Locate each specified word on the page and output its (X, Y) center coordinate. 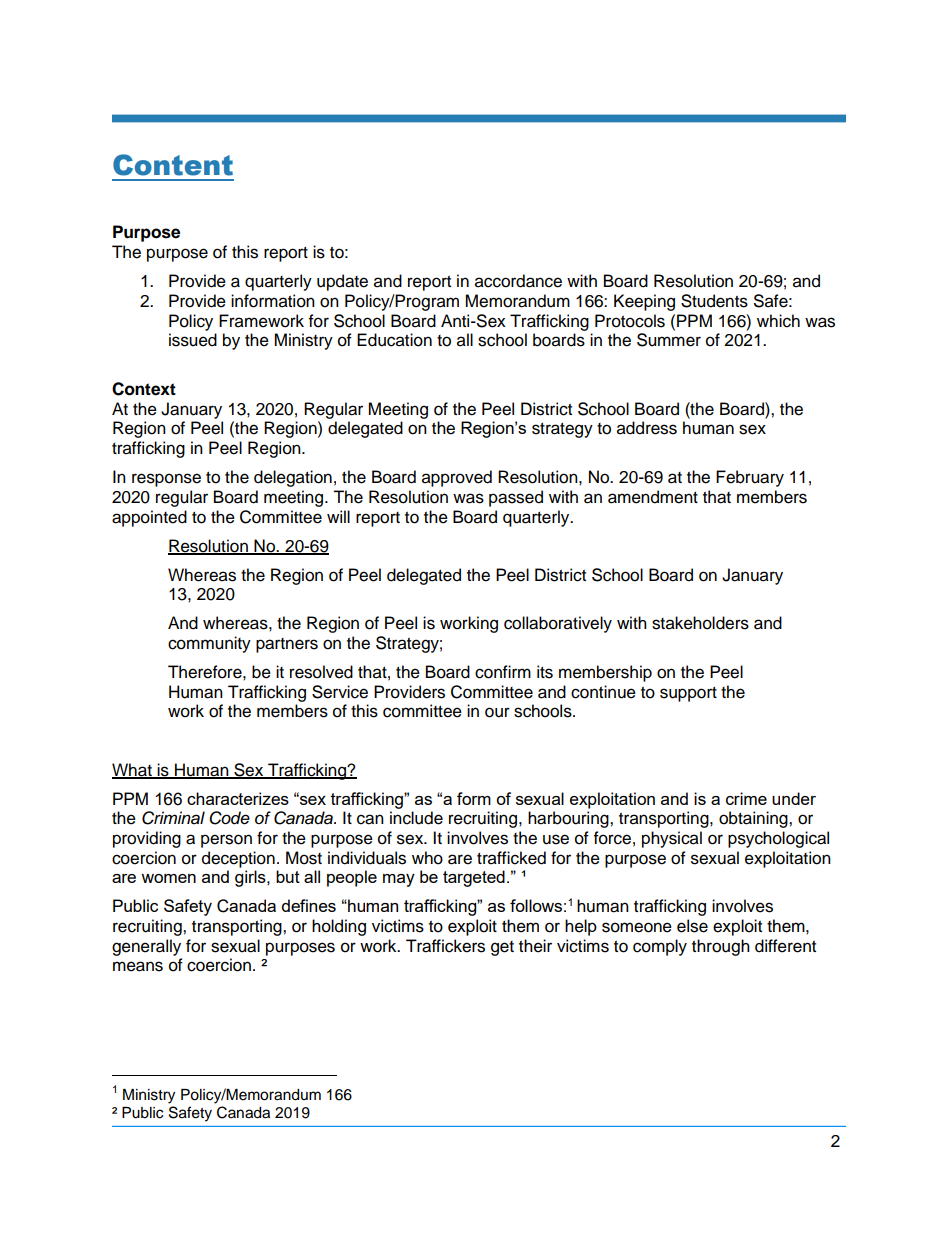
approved (457, 478)
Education (394, 340)
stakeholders (700, 623)
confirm (503, 672)
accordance (518, 281)
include (416, 818)
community (209, 644)
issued (193, 340)
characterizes (238, 798)
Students (714, 301)
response (166, 480)
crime (746, 798)
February (750, 478)
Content (173, 165)
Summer (669, 340)
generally (146, 947)
